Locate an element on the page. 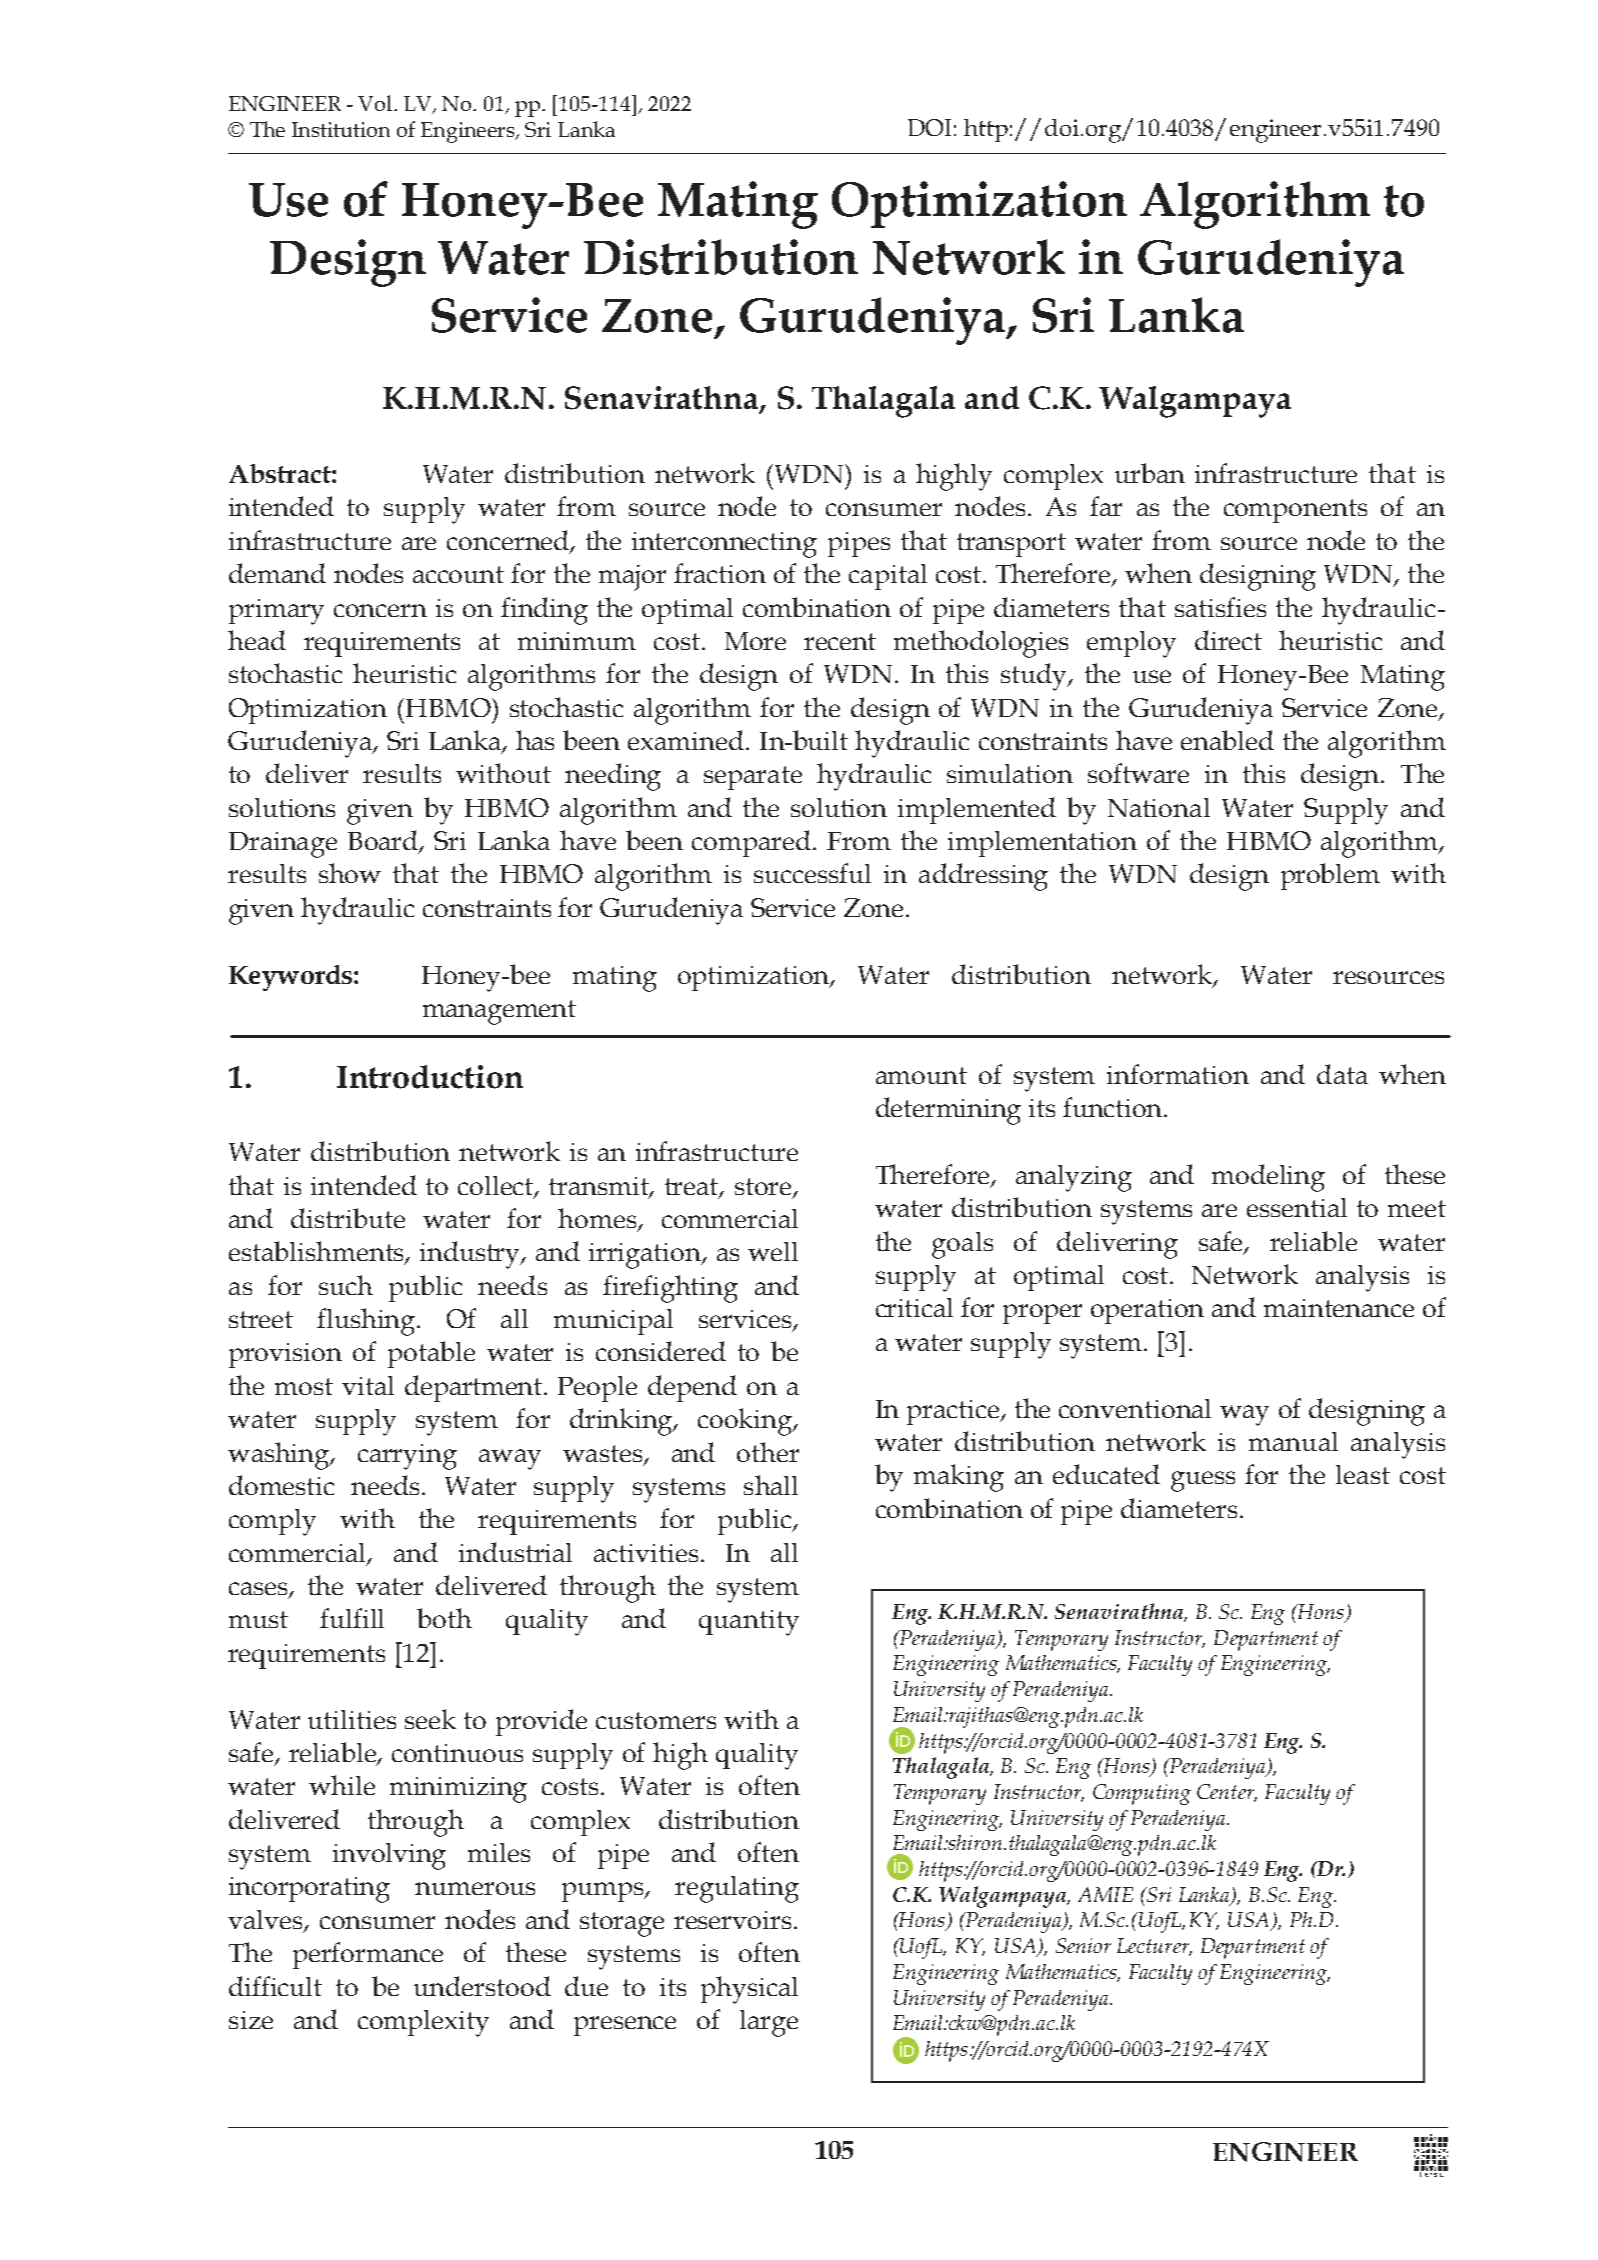  carrying is located at coordinates (407, 1457).
